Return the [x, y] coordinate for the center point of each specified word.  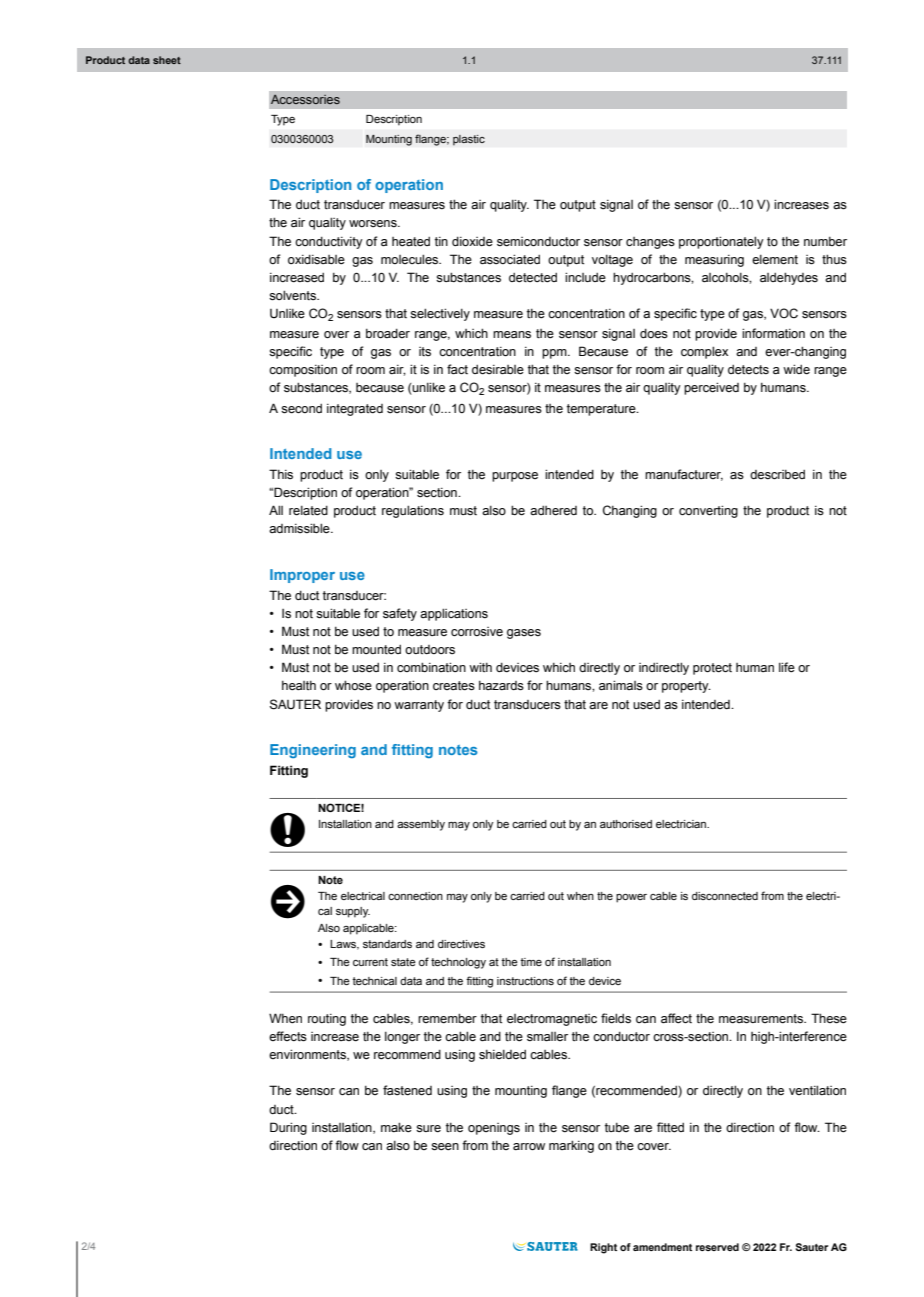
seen [445, 1147]
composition [303, 371]
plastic [469, 140]
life [787, 667]
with [480, 667]
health [299, 686]
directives [461, 944]
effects [288, 1036]
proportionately [721, 242]
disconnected [725, 896]
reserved [717, 1247]
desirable [498, 369]
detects [748, 369]
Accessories [305, 99]
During [288, 1128]
